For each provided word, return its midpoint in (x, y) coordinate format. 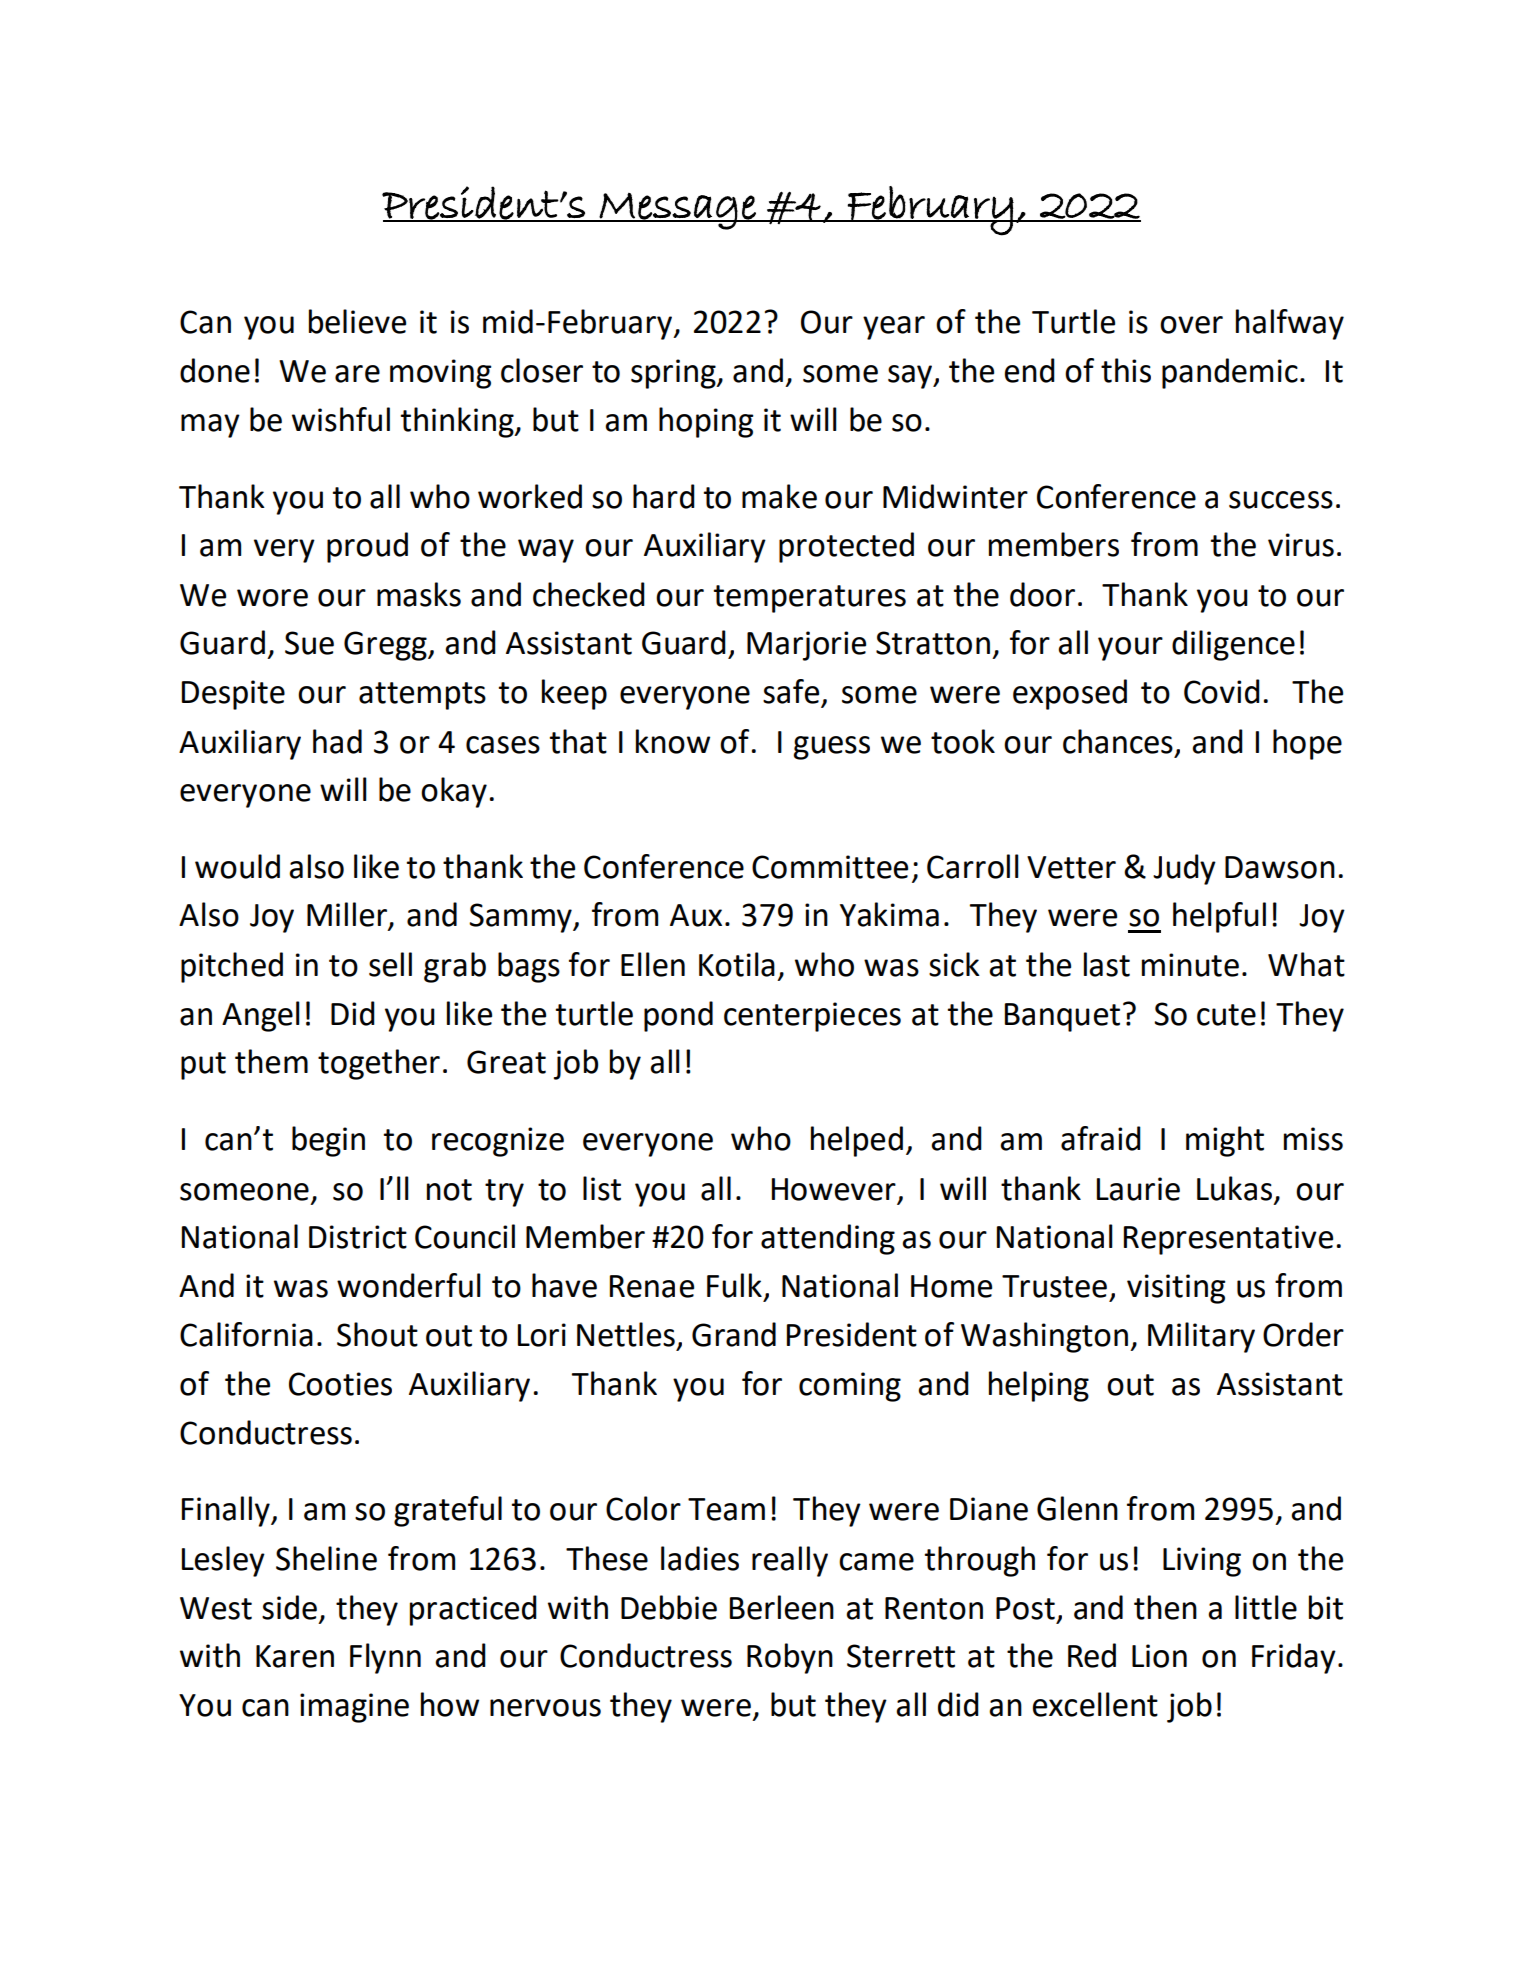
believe (357, 321)
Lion (1159, 1656)
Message (678, 211)
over (1191, 325)
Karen (295, 1656)
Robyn (790, 1658)
